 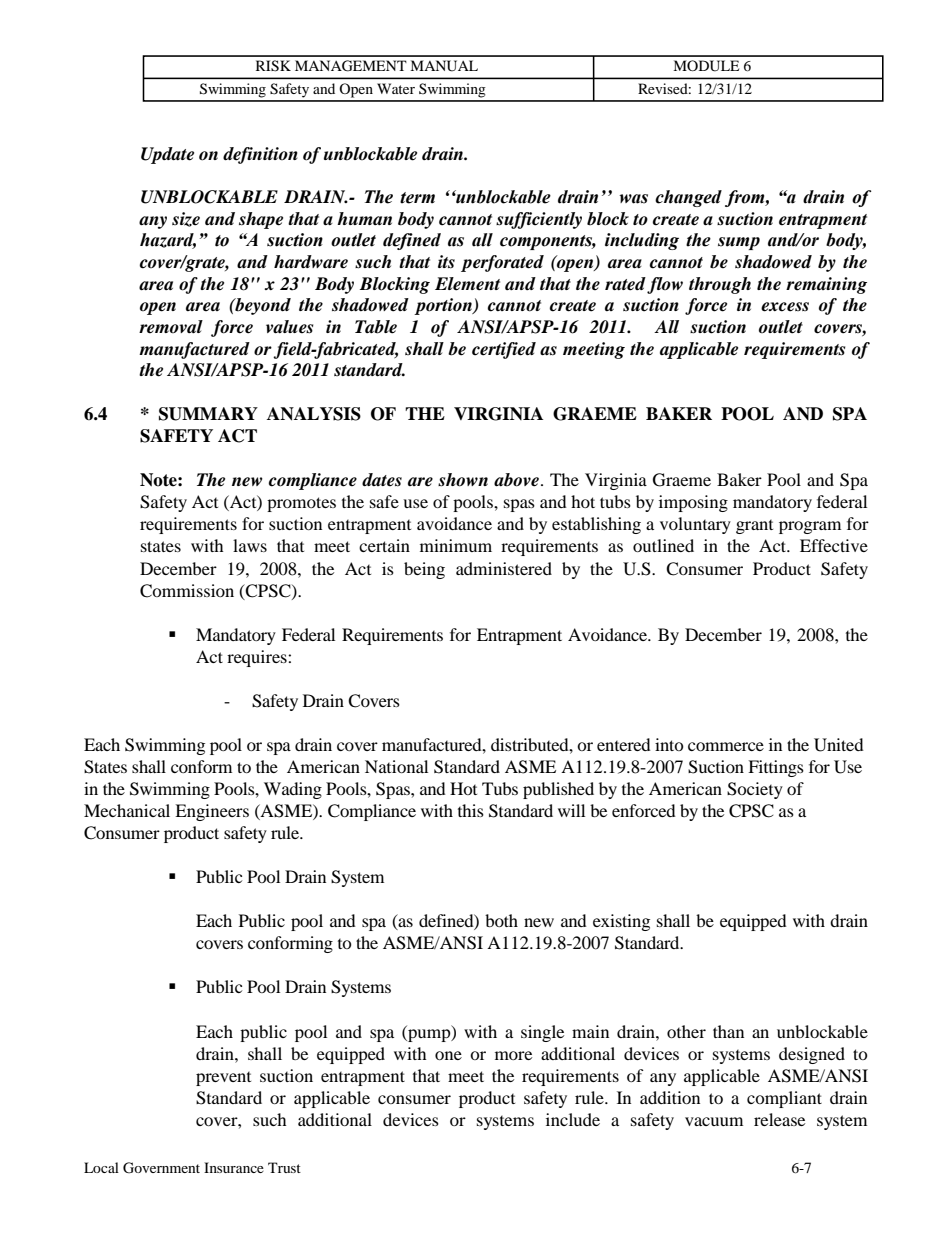 I want to click on certified, so click(x=504, y=350).
